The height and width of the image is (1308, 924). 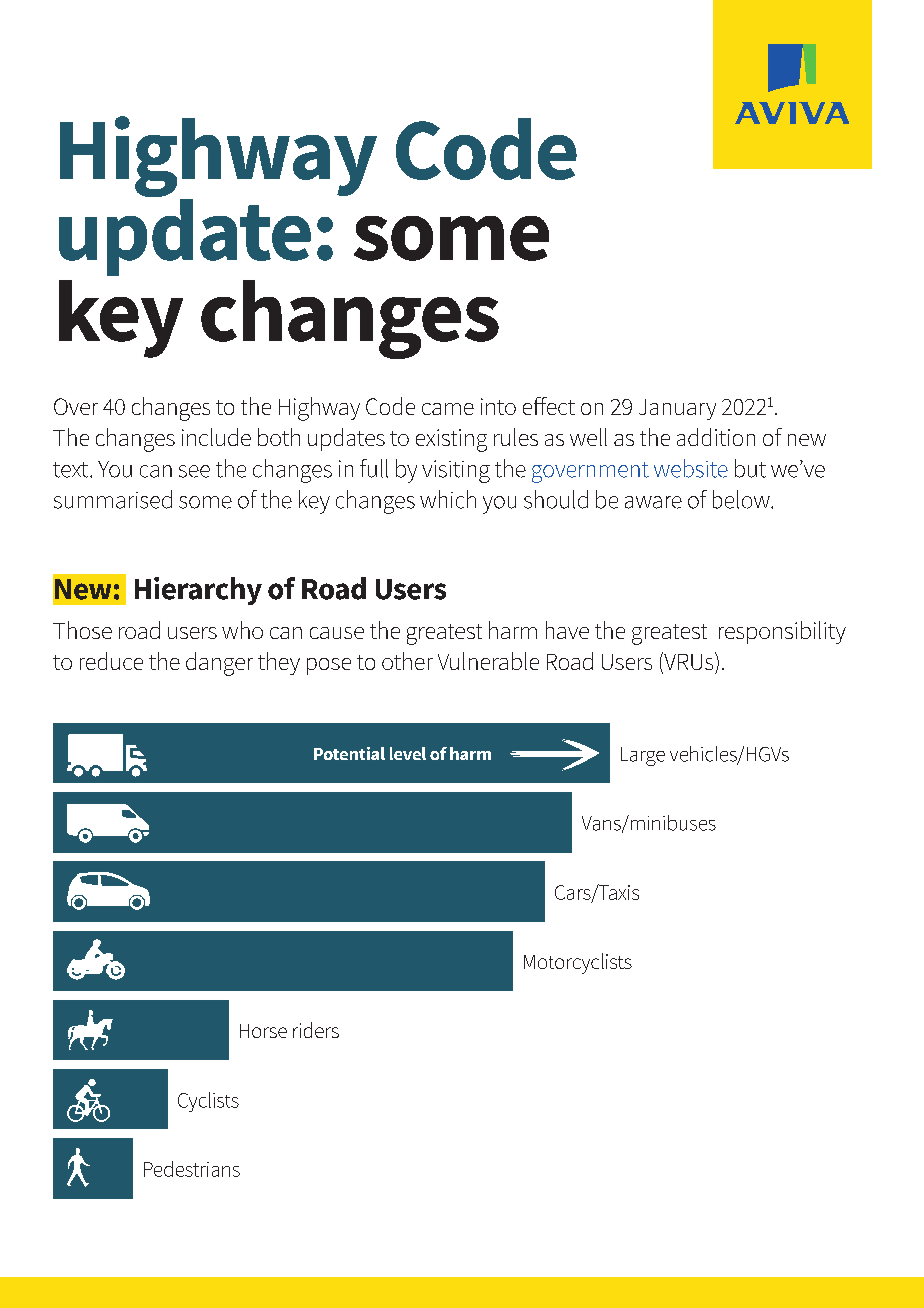 I want to click on danger, so click(x=219, y=664).
